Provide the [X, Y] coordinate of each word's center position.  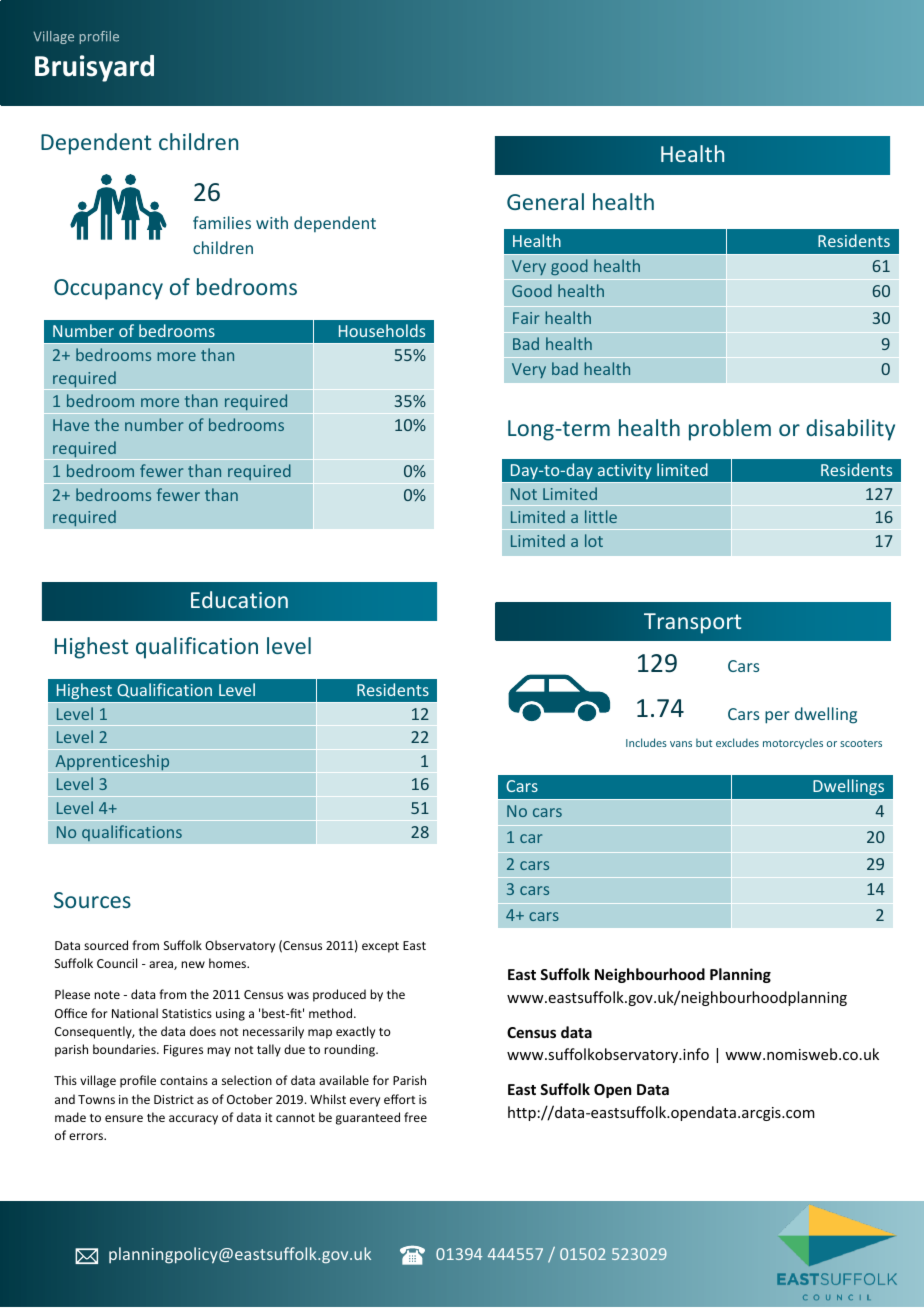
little [601, 516]
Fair [526, 318]
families [222, 222]
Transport [692, 623]
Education [239, 599]
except [380, 947]
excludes [737, 742]
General [545, 201]
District [174, 1099]
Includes [646, 742]
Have [71, 425]
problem [730, 430]
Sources [92, 900]
